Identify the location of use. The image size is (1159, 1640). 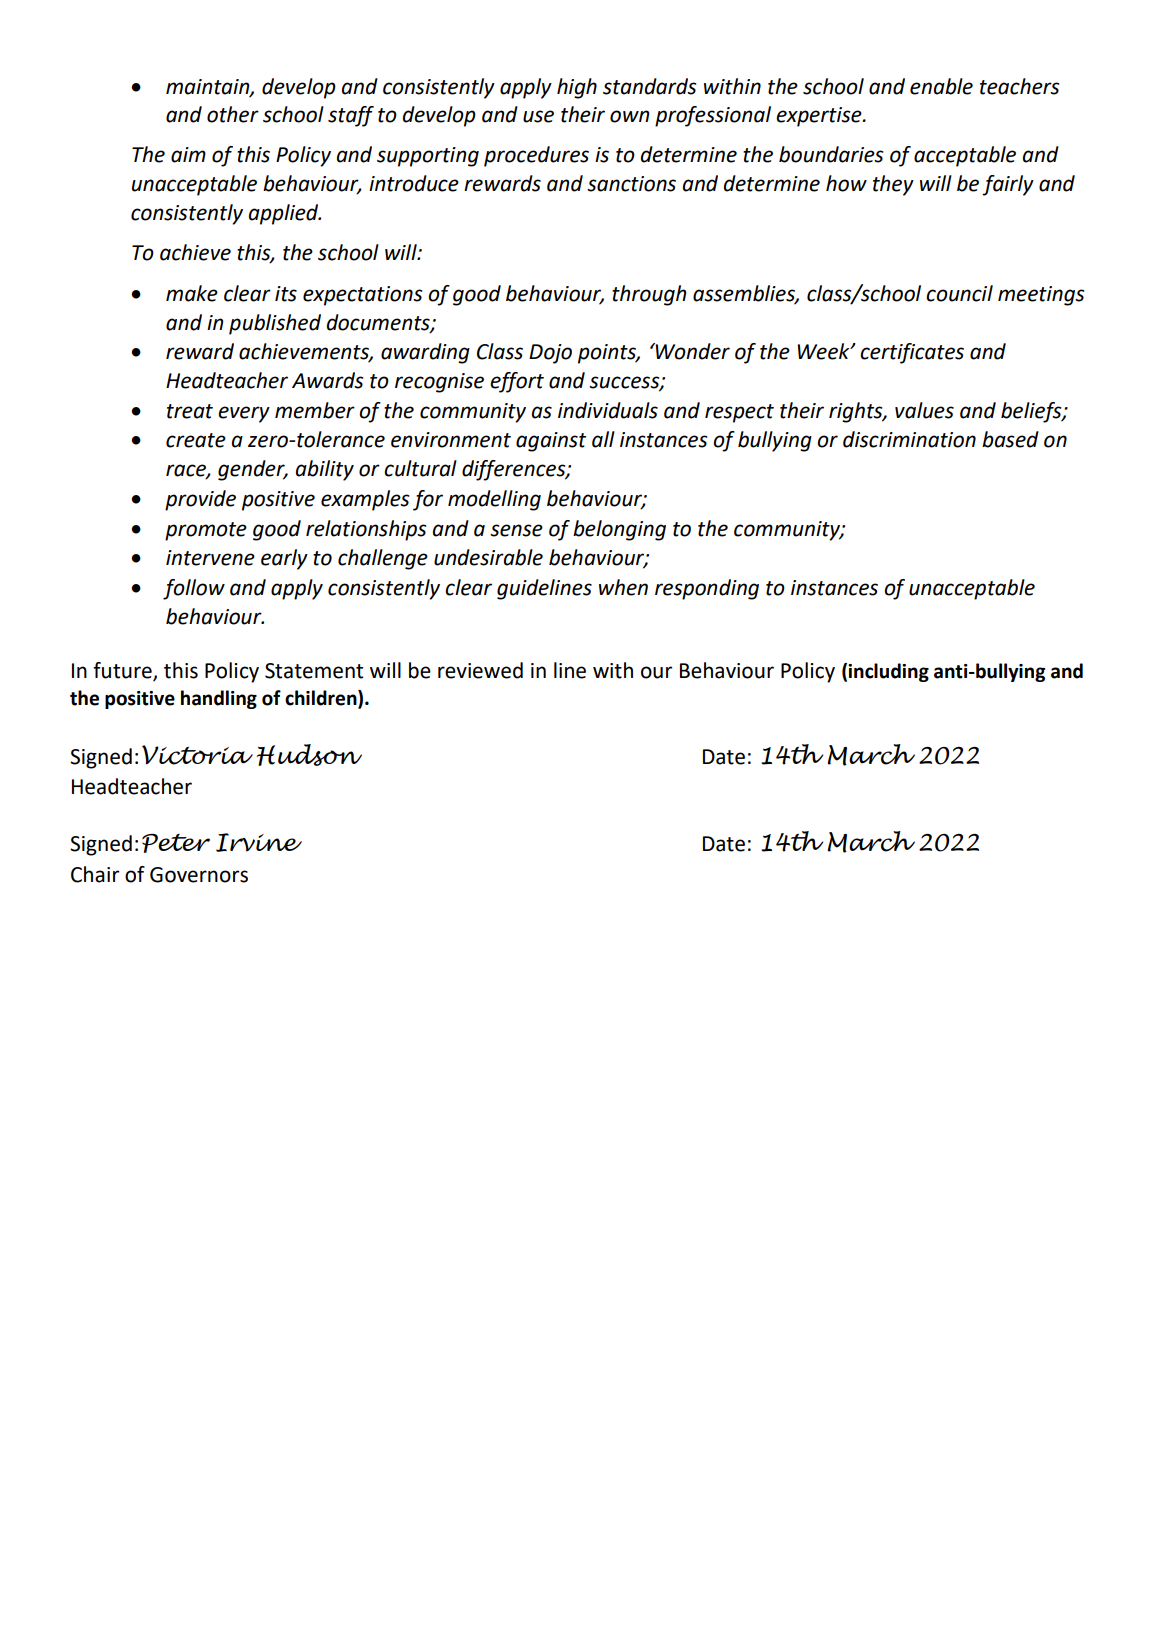
(538, 116).
